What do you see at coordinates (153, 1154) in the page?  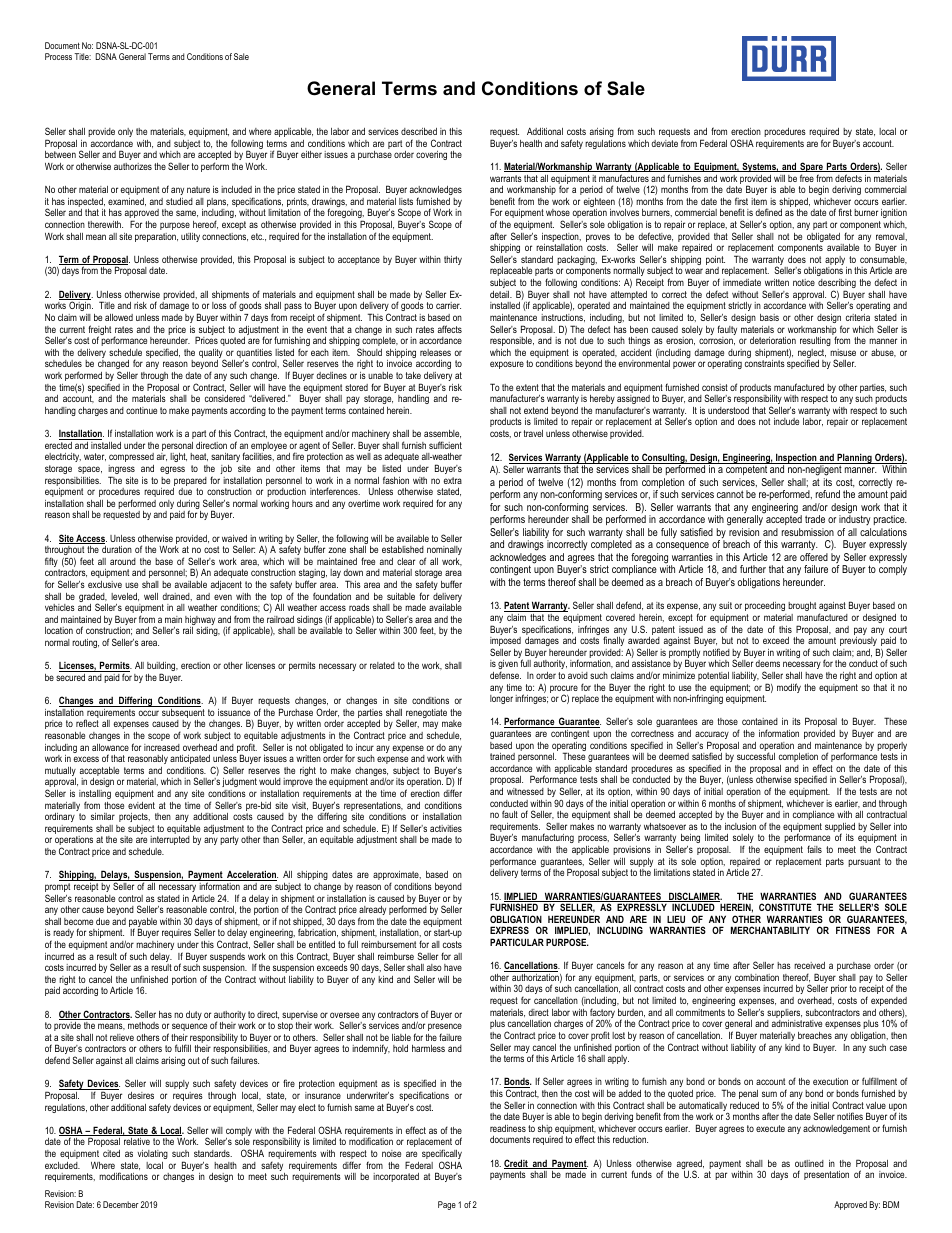 I see `violating` at bounding box center [153, 1154].
